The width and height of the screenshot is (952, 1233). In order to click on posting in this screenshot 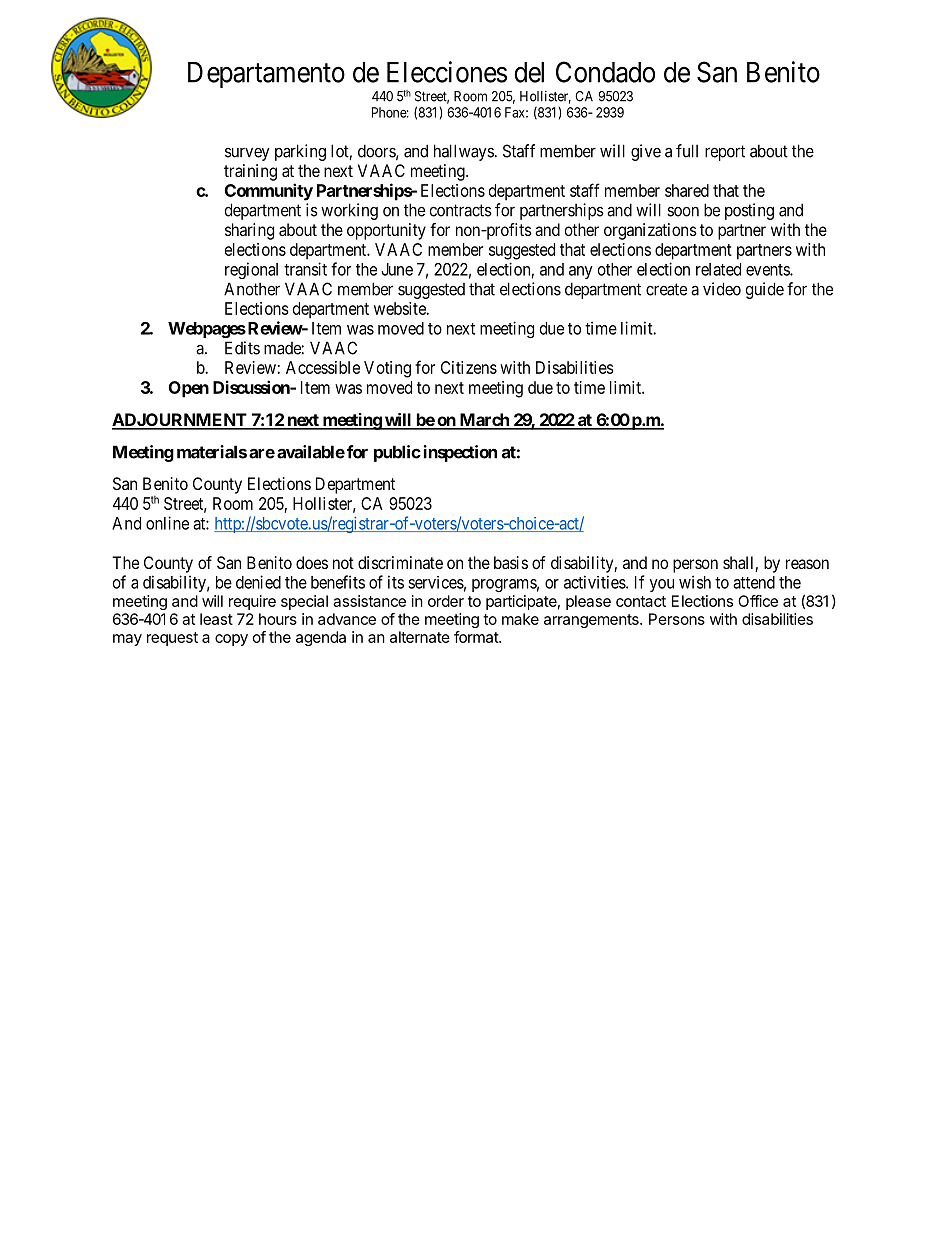, I will do `click(749, 211)`.
